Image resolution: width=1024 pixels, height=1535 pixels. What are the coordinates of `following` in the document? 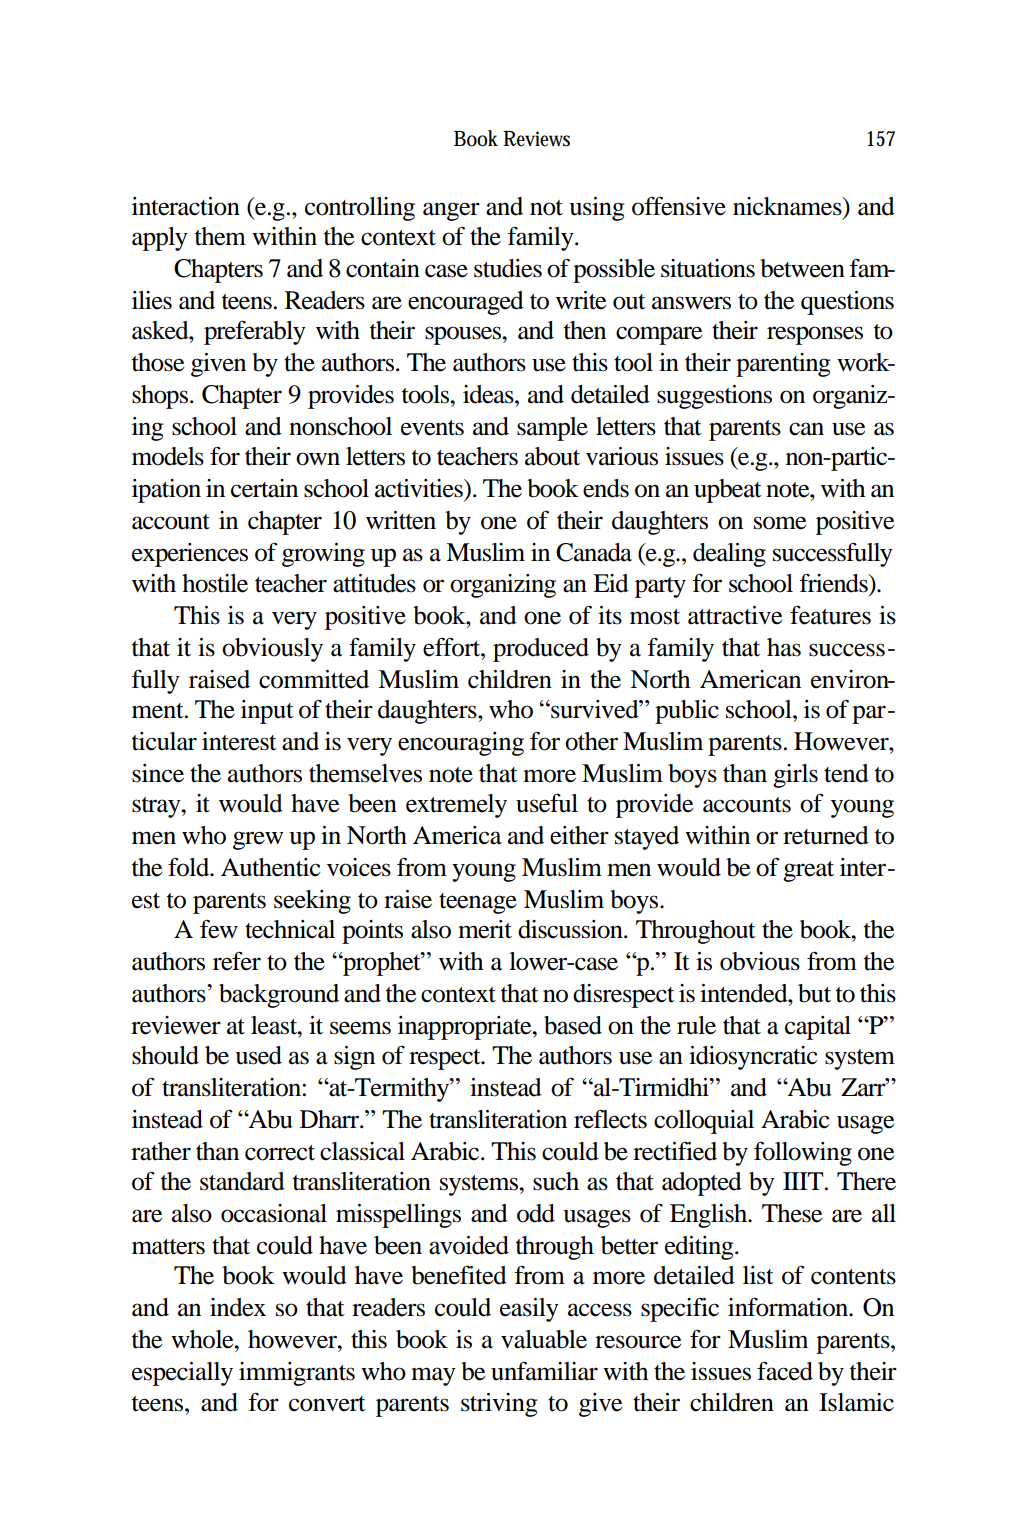 It's located at (803, 1154).
